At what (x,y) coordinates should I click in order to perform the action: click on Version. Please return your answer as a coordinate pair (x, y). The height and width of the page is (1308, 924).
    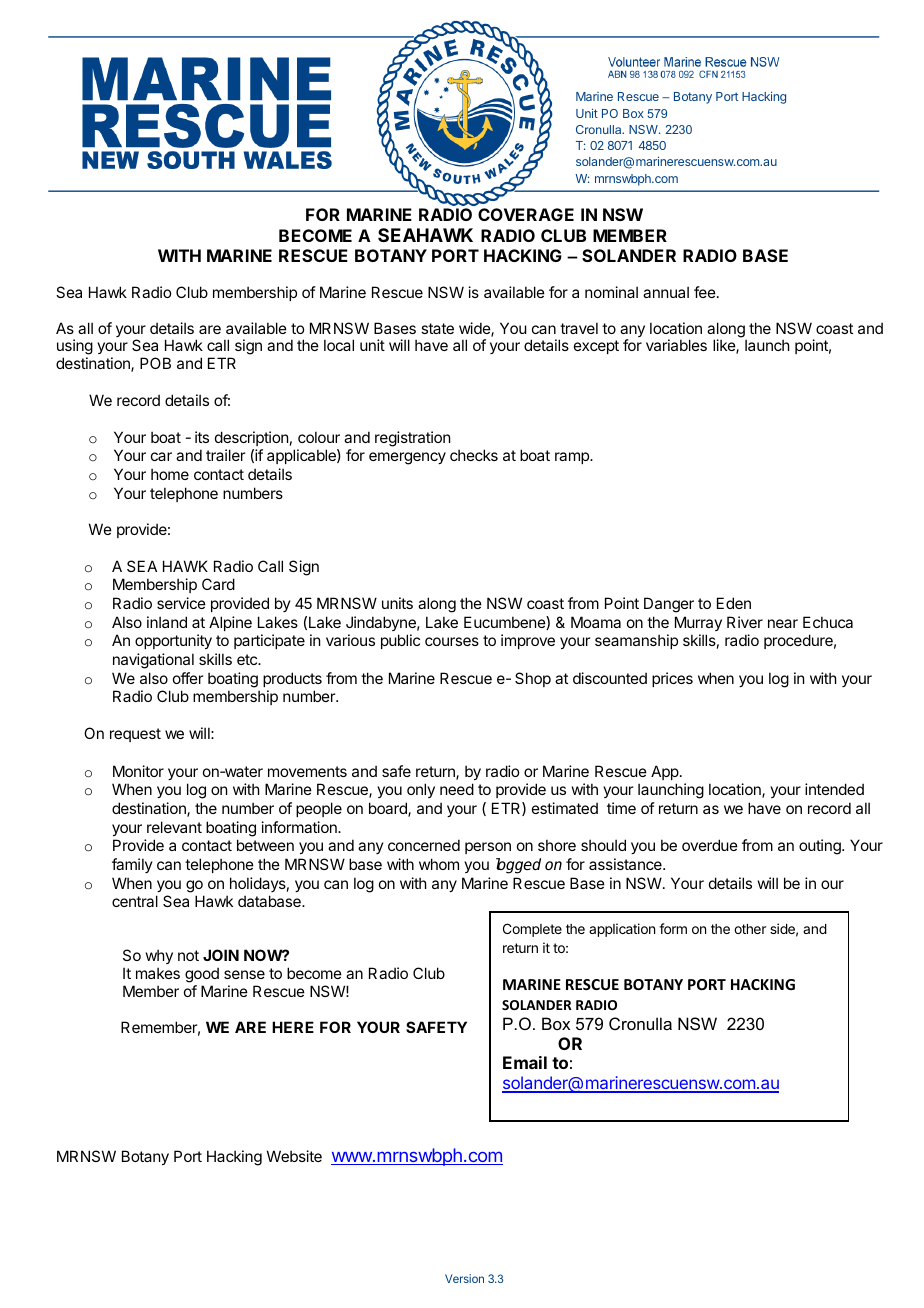
    Looking at the image, I should click on (464, 1278).
